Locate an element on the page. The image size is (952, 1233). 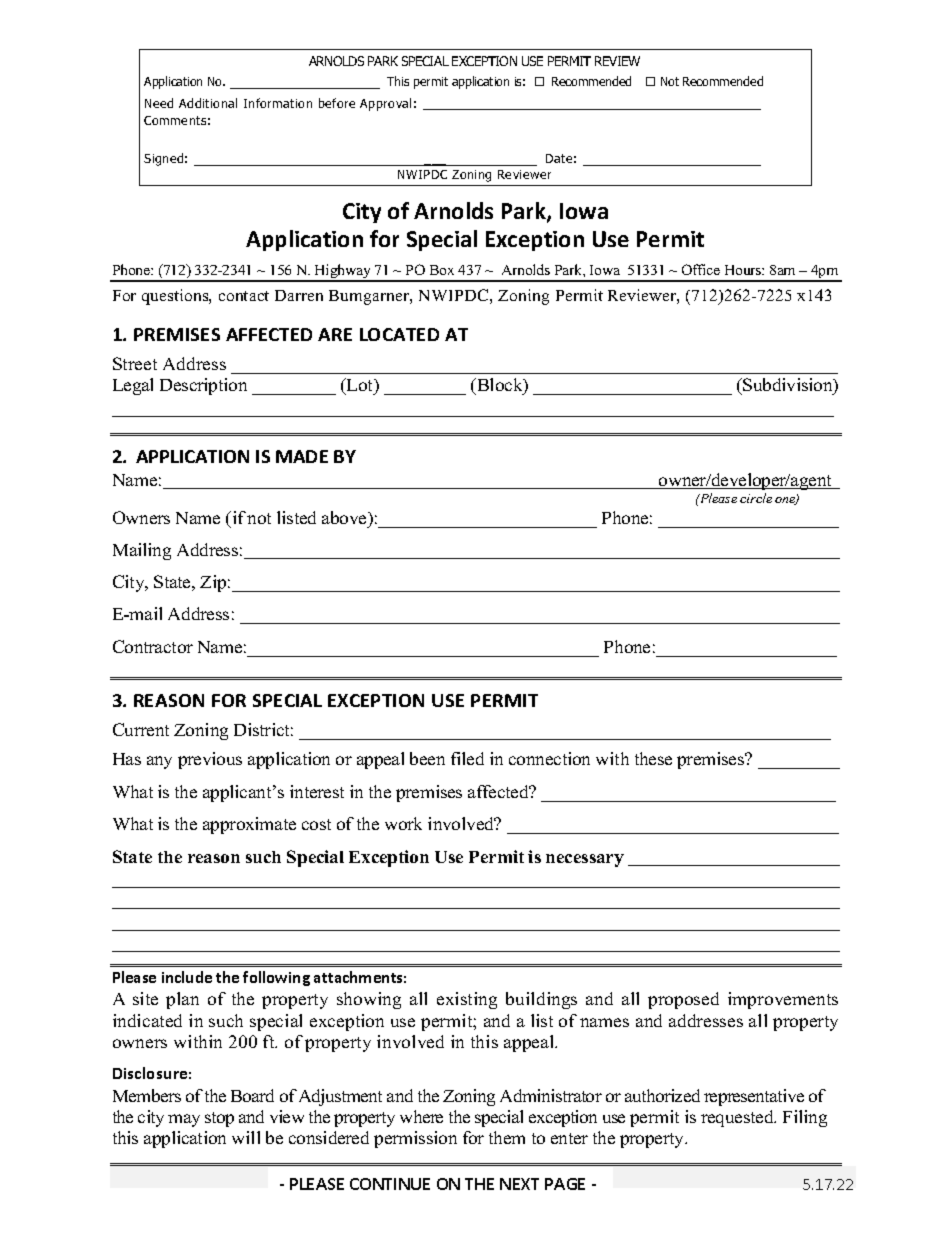
Approval is located at coordinates (385, 104).
